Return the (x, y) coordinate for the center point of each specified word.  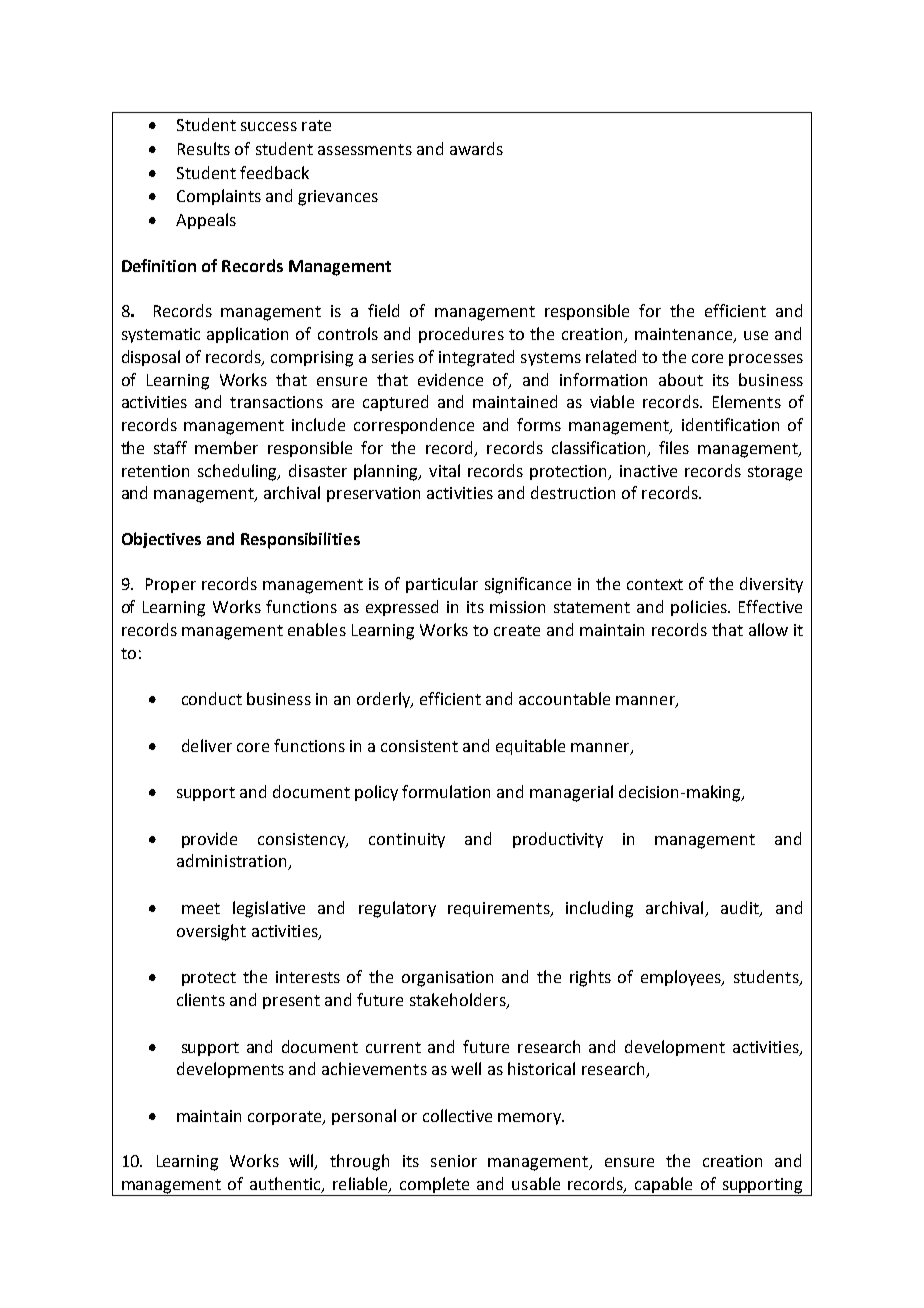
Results (204, 148)
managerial (571, 793)
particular (442, 585)
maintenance (685, 335)
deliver (207, 745)
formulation (446, 791)
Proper (171, 585)
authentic (286, 1185)
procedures (461, 335)
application (247, 335)
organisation (447, 979)
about (681, 379)
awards (476, 148)
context (655, 584)
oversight (211, 932)
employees (682, 978)
